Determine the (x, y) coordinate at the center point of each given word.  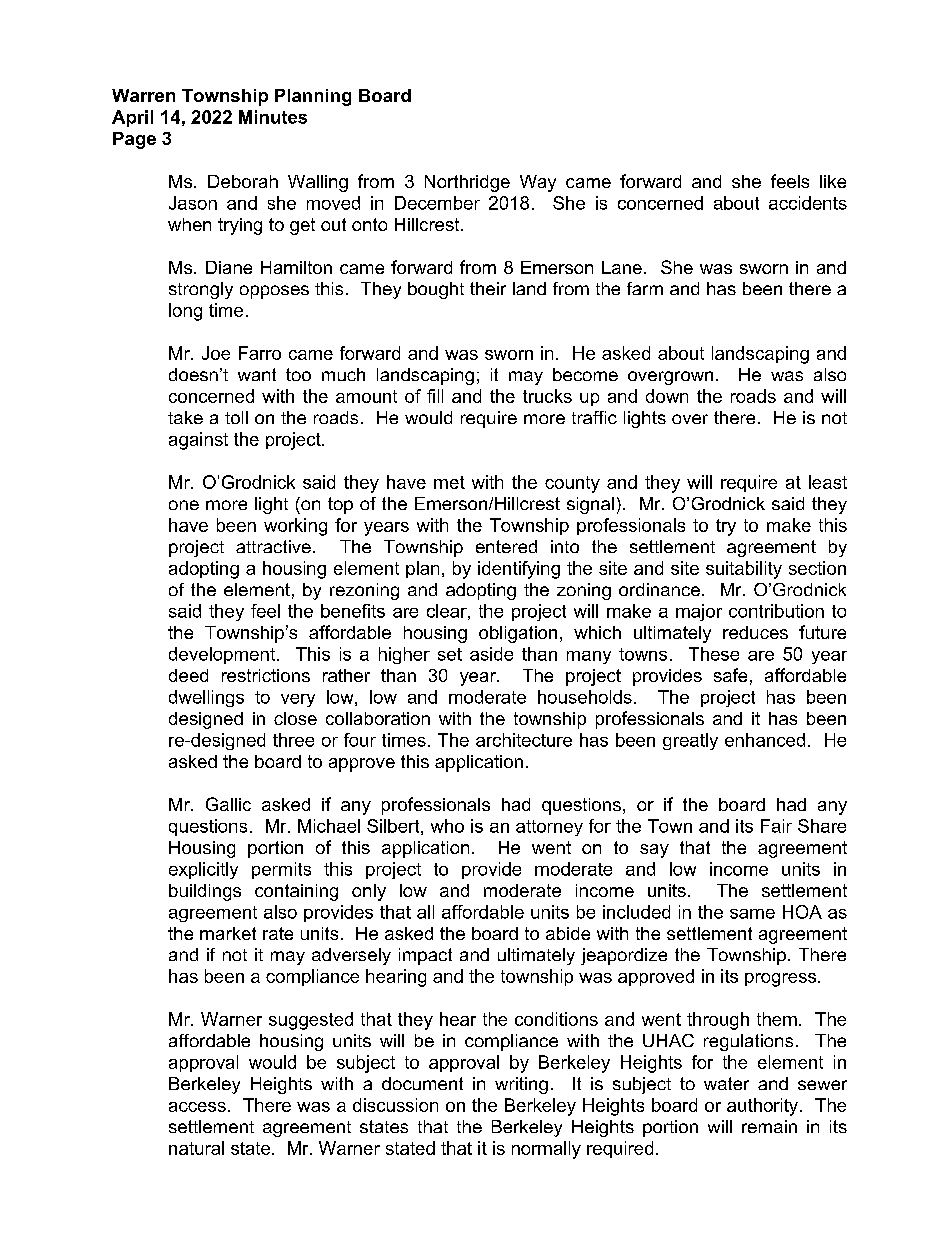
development (222, 655)
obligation (518, 634)
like (833, 181)
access (197, 1107)
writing (521, 1085)
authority (762, 1107)
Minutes (273, 117)
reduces (755, 632)
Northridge (467, 183)
